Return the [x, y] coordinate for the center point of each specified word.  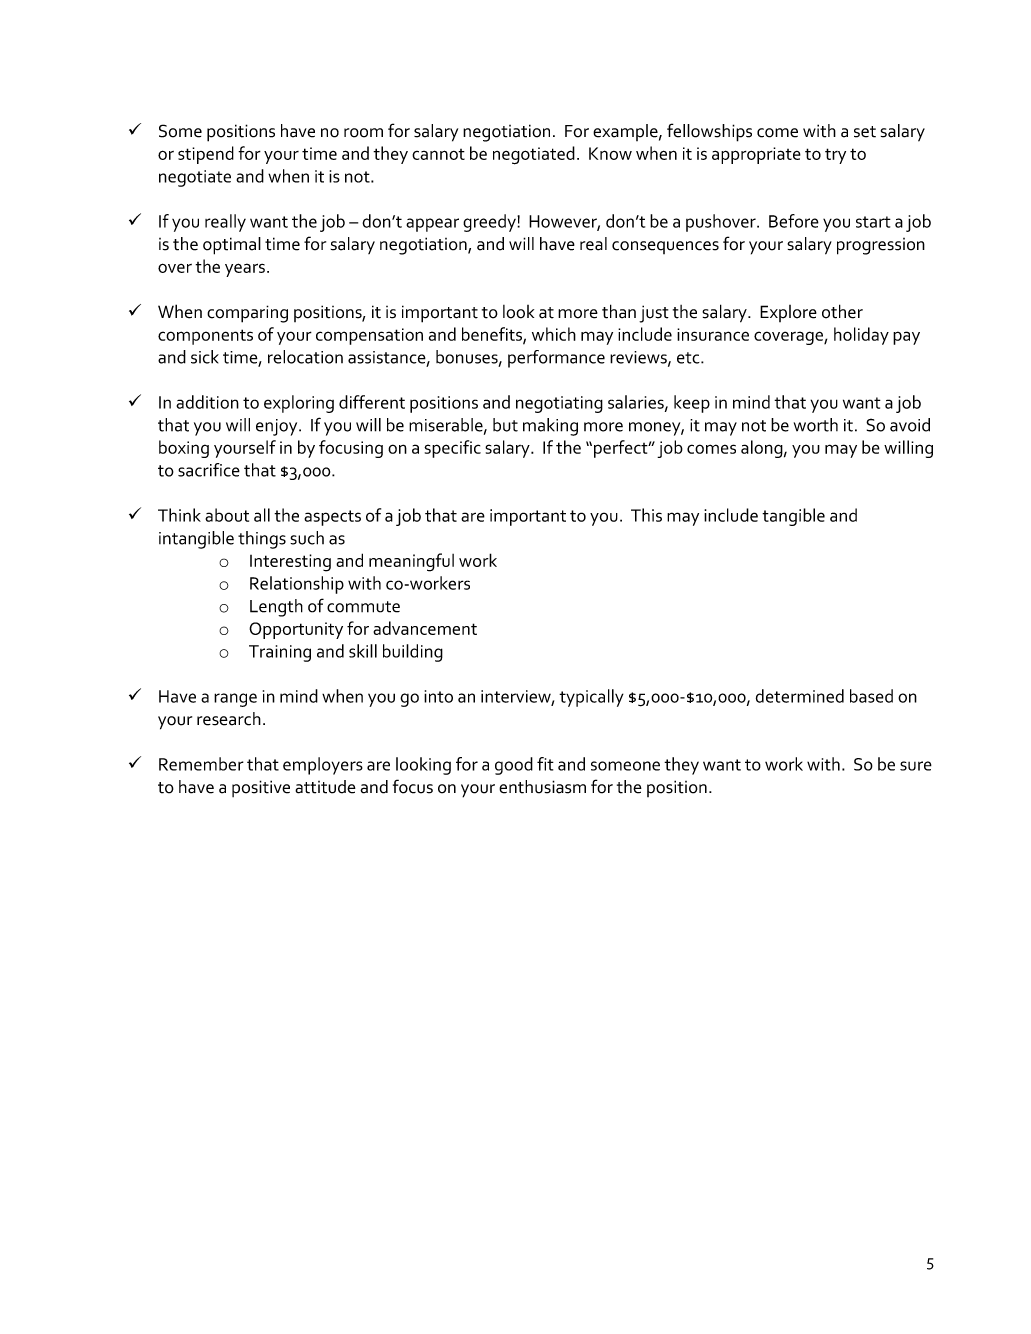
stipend [206, 155]
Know [610, 153]
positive [261, 788]
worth [816, 425]
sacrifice [209, 470]
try [835, 156]
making [550, 427]
